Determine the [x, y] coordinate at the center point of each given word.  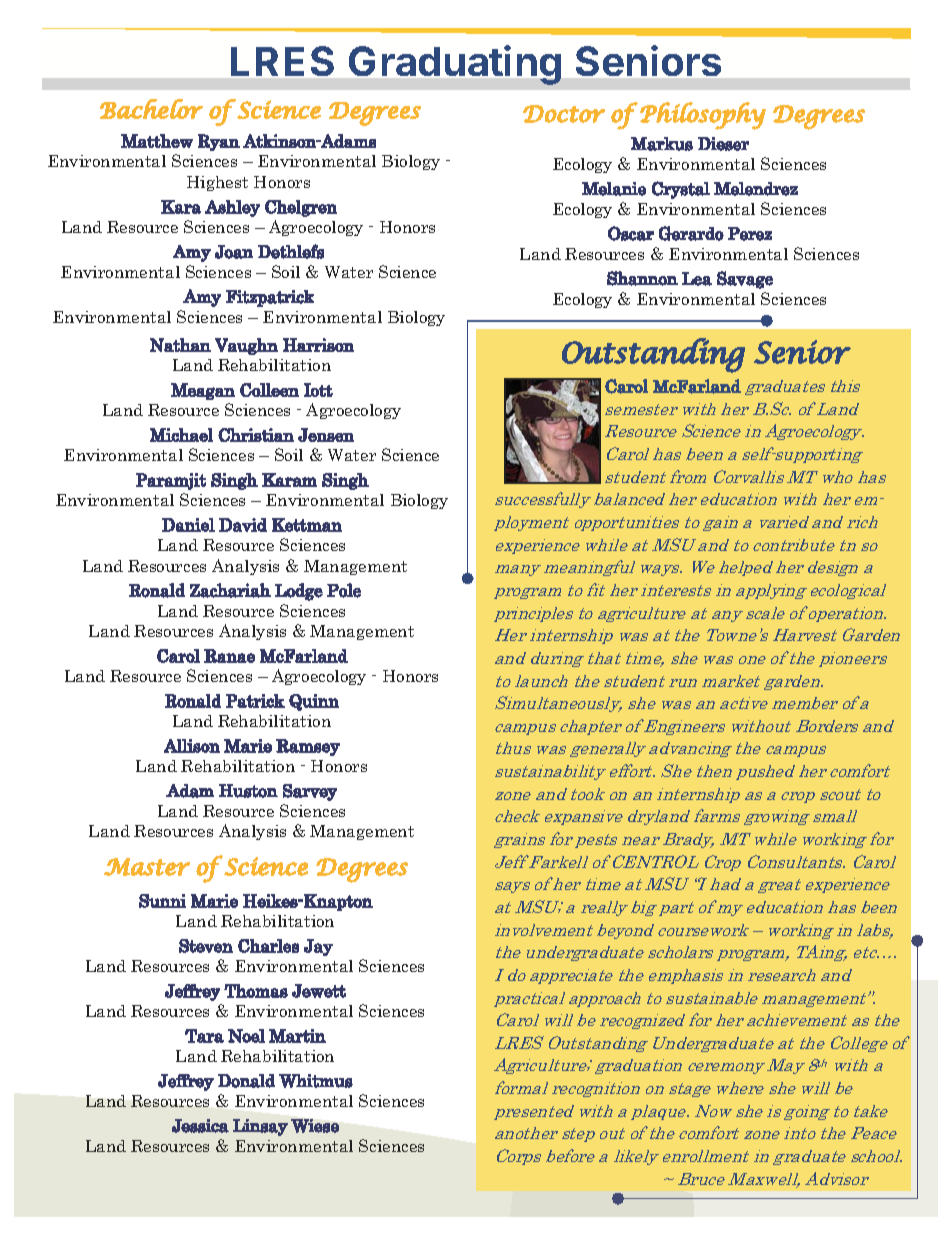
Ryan [219, 142]
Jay [318, 947]
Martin [297, 1036]
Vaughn [246, 346]
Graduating [455, 65]
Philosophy [703, 116]
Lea [697, 279]
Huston [248, 791]
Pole [344, 590]
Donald [246, 1081]
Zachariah [230, 590]
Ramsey [308, 747]
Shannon [642, 278]
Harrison [318, 345]
